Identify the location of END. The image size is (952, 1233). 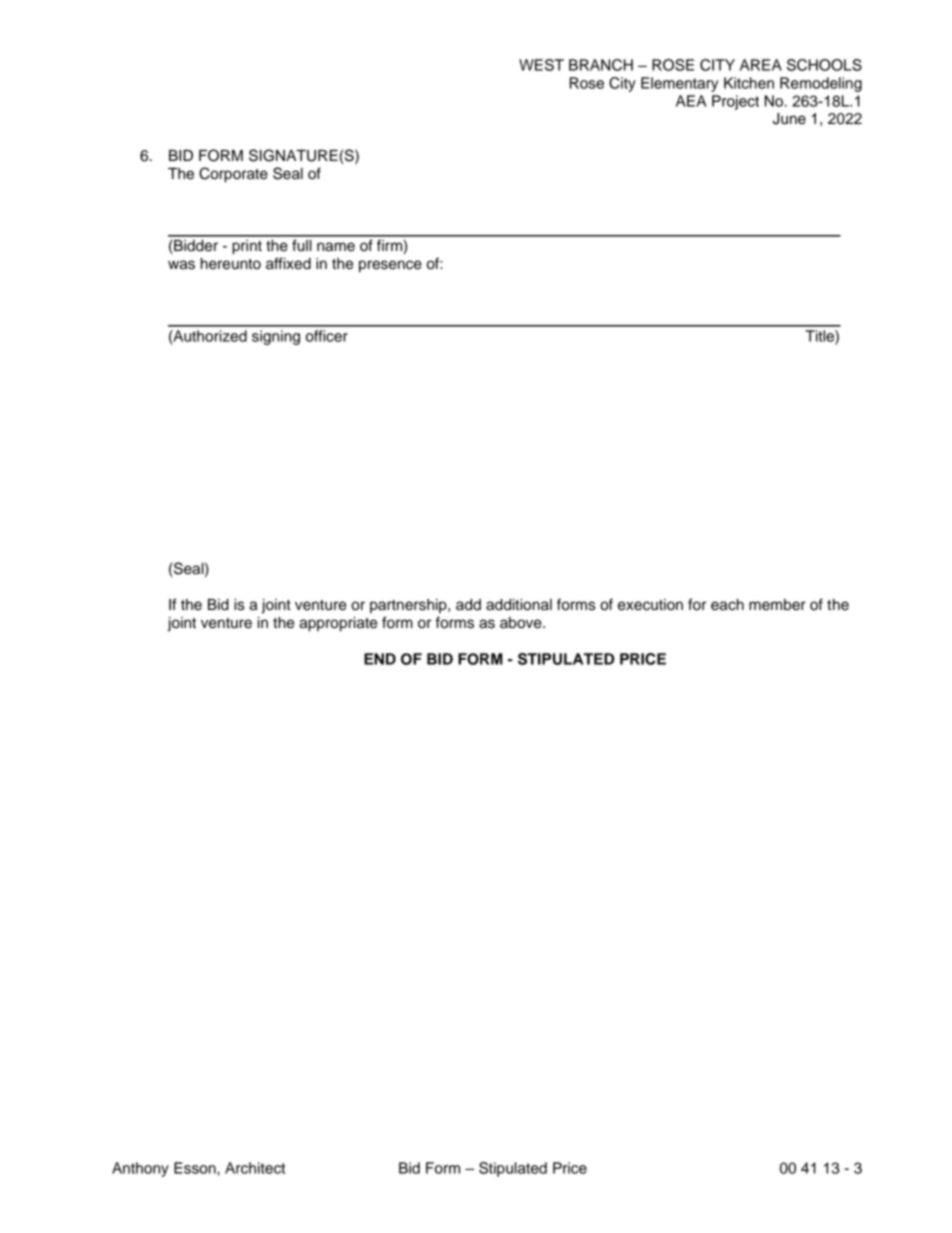
(380, 659).
